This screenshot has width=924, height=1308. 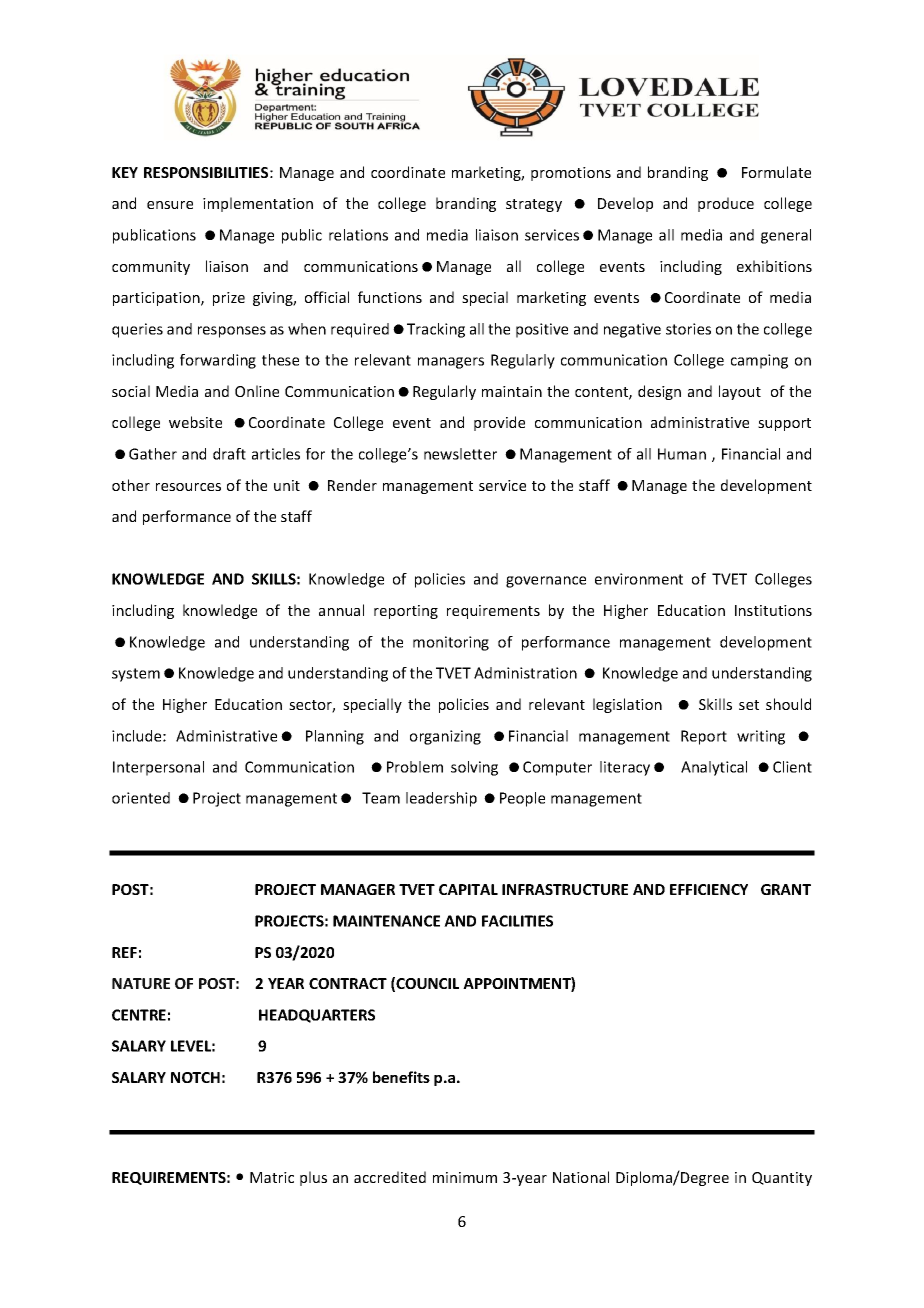 What do you see at coordinates (441, 799) in the screenshot?
I see `leadership` at bounding box center [441, 799].
